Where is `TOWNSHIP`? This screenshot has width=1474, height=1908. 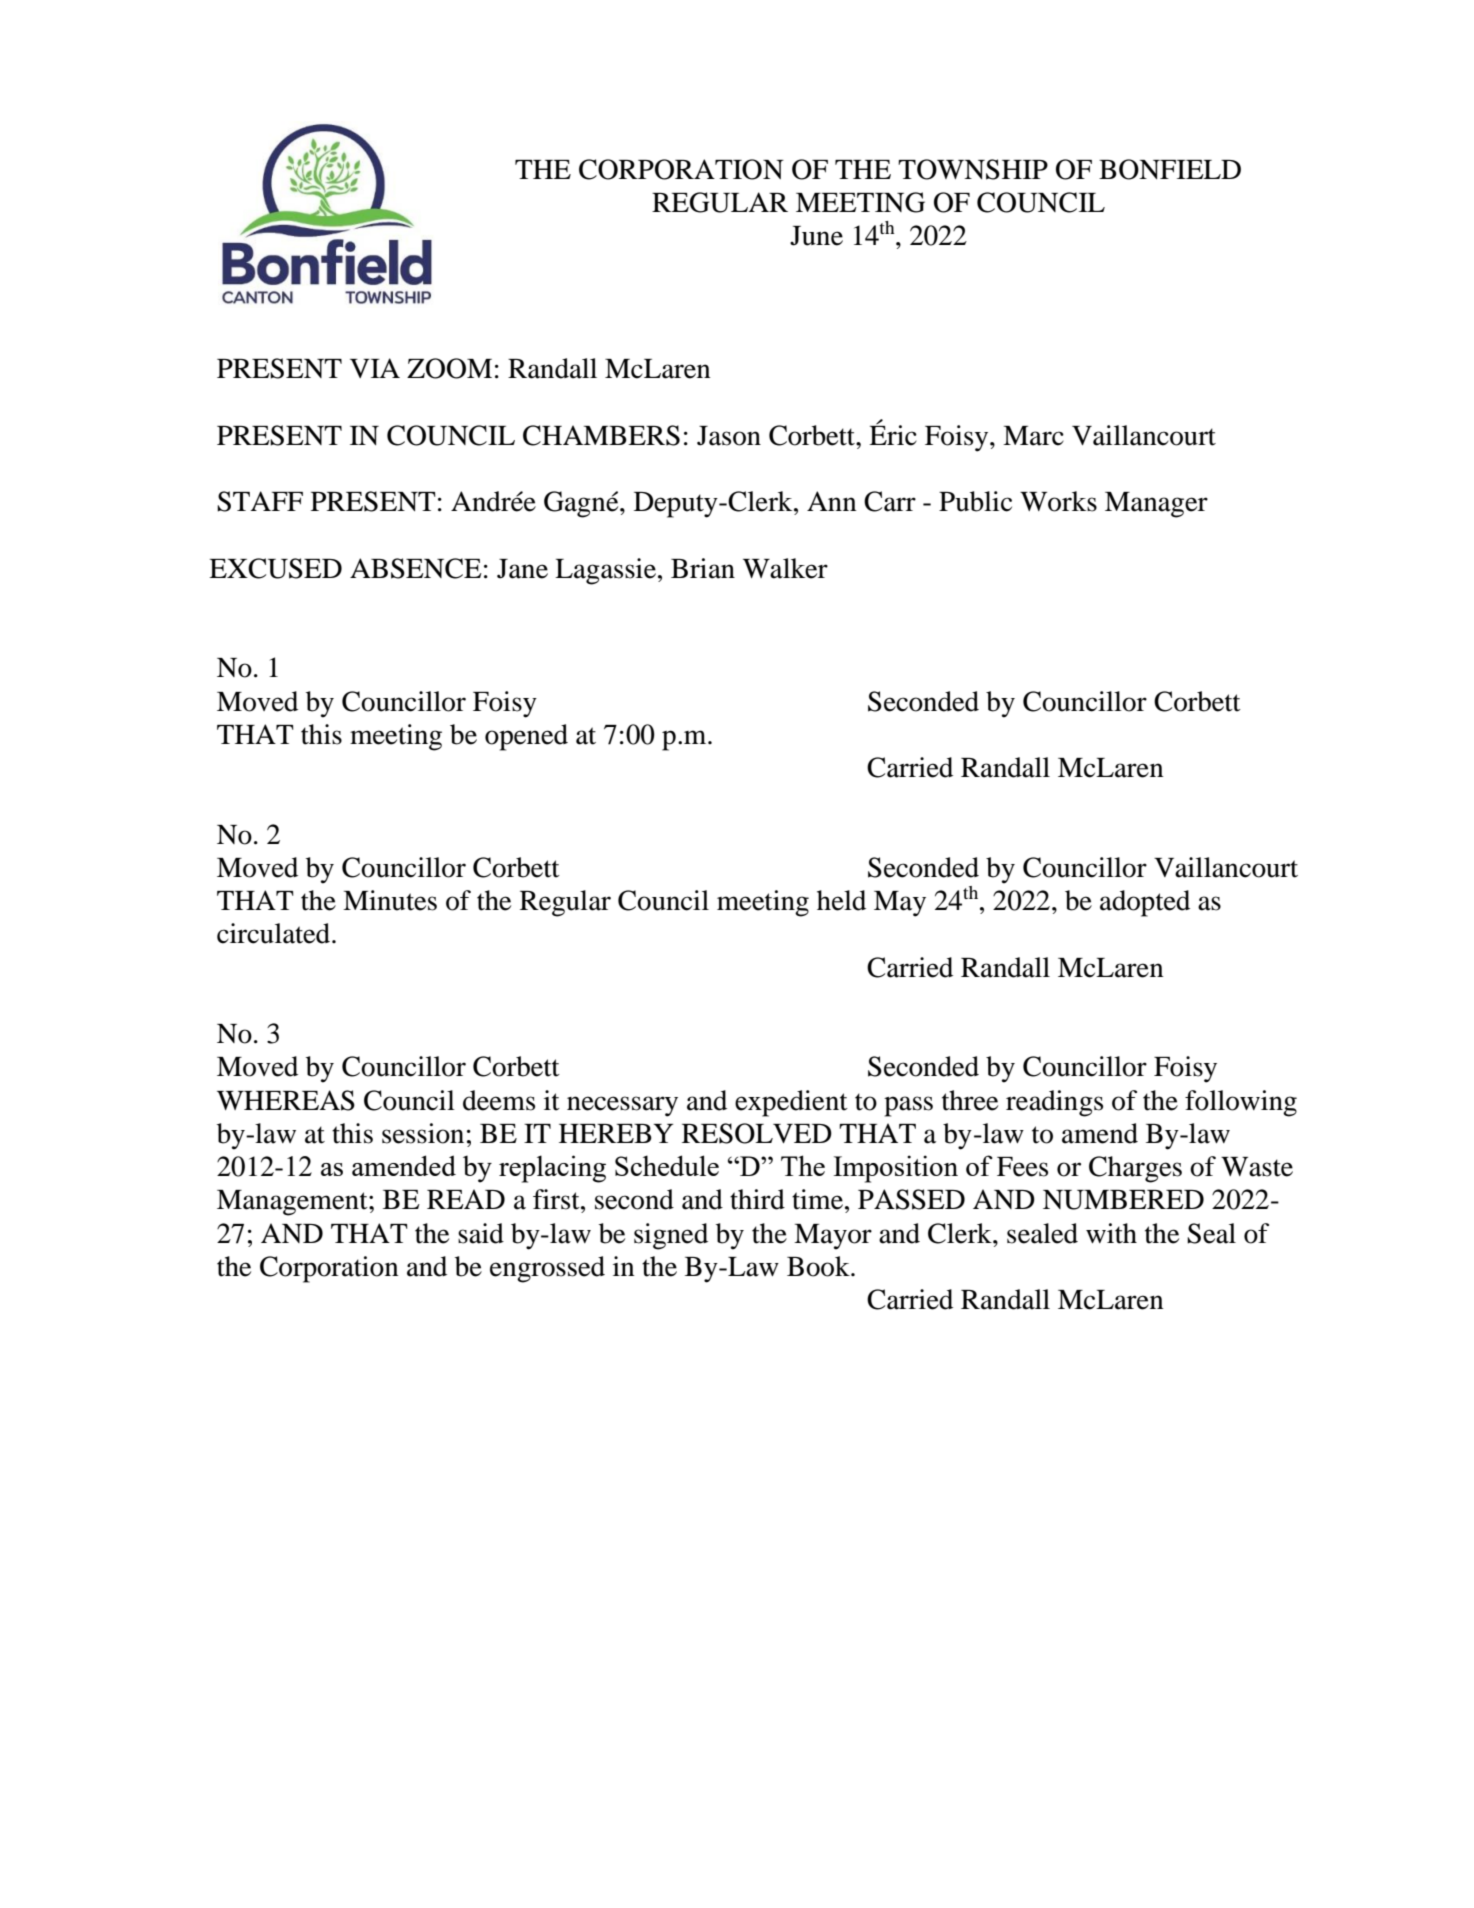
TOWNSHIP is located at coordinates (973, 169).
